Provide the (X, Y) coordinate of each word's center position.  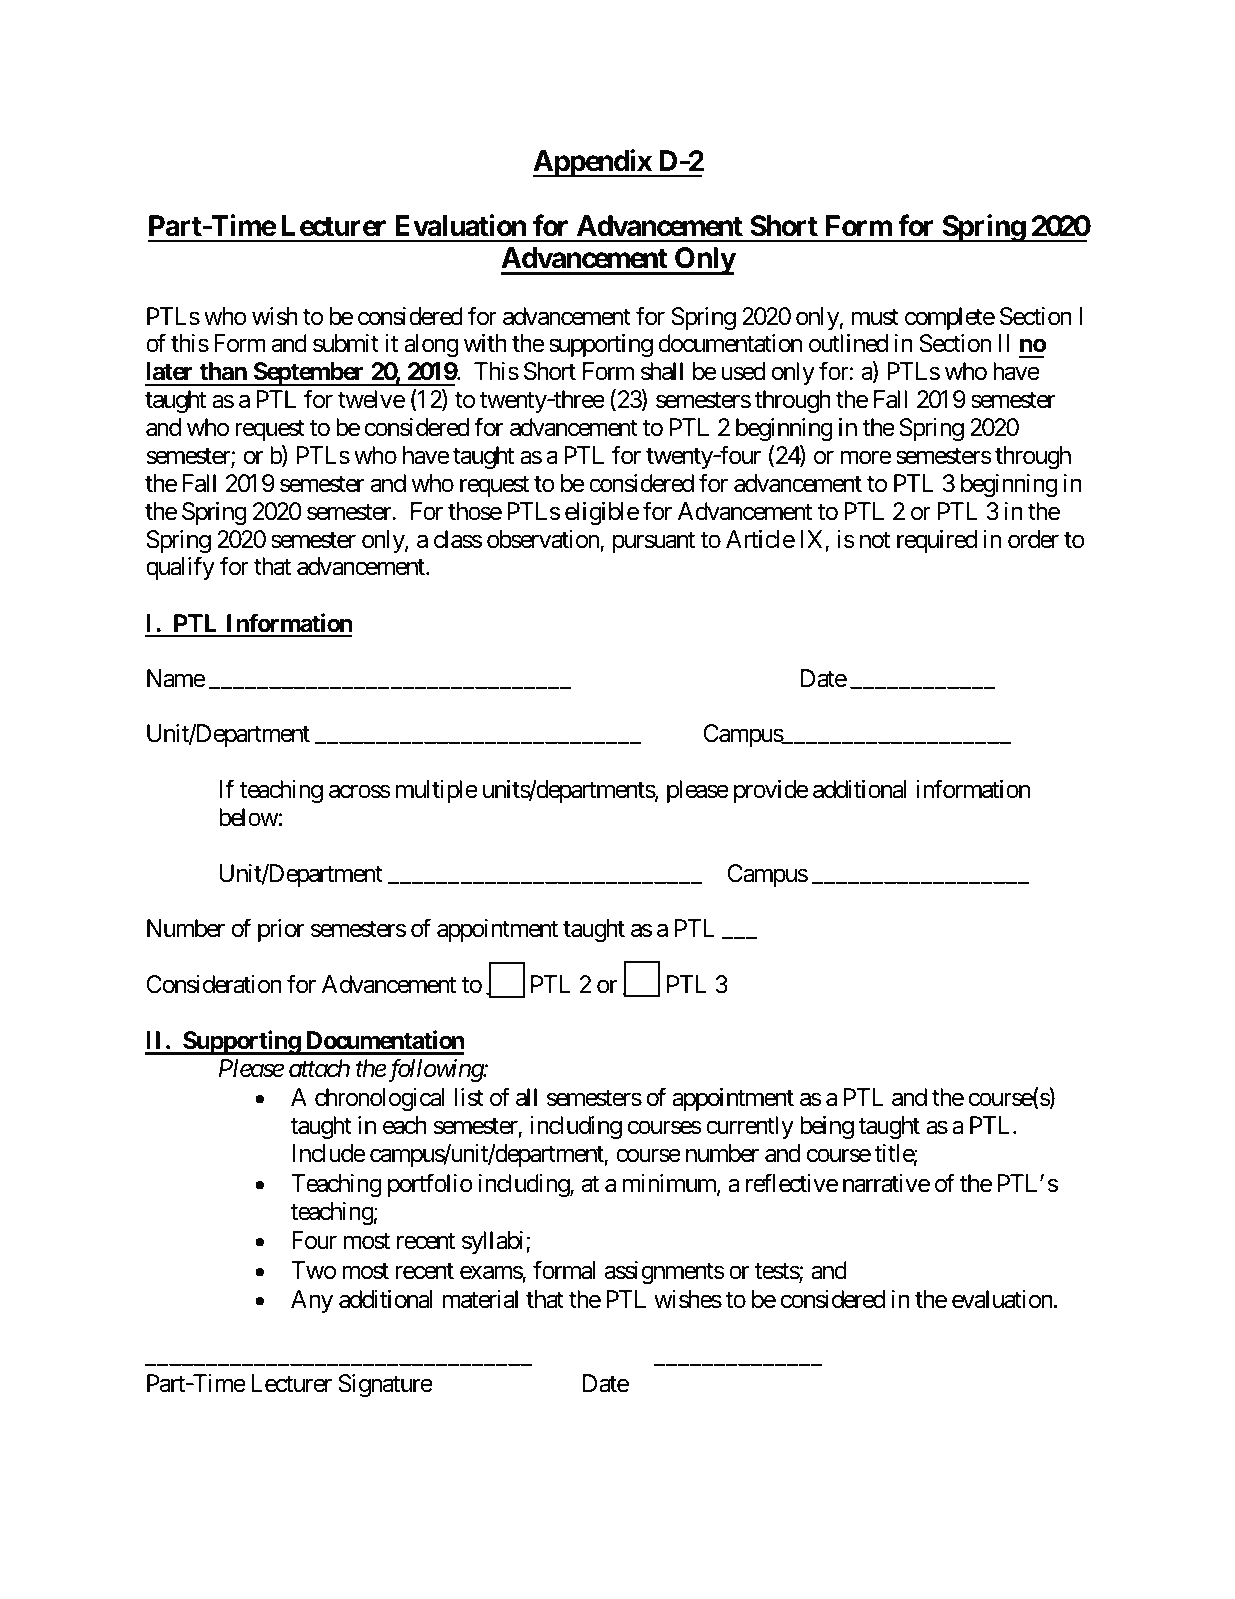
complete (950, 318)
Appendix (593, 163)
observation (544, 540)
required (937, 541)
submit (346, 343)
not (875, 540)
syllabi (494, 1242)
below (249, 817)
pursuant (654, 542)
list (469, 1097)
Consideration (214, 984)
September (309, 374)
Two (313, 1270)
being (827, 1127)
